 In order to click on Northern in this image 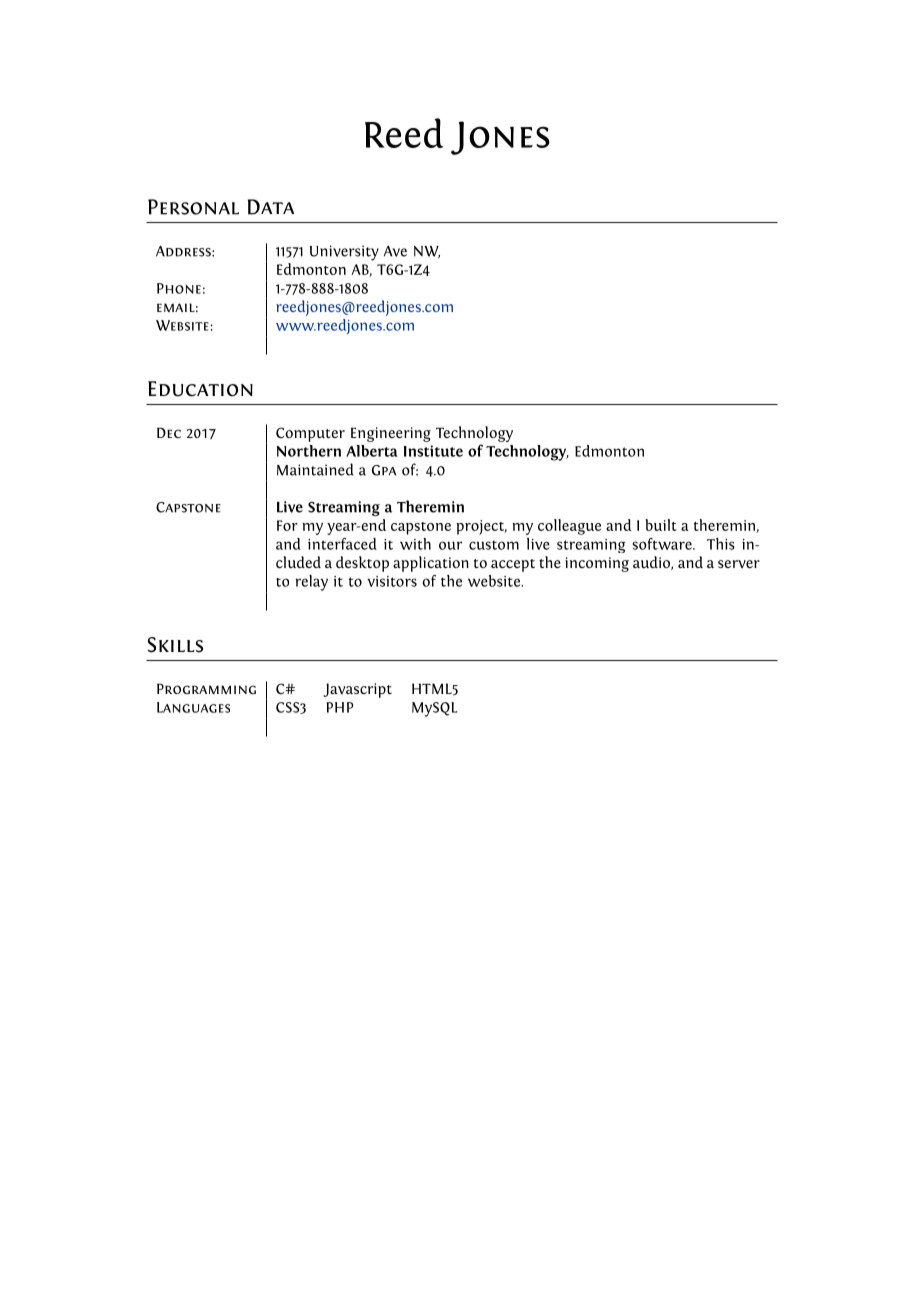, I will do `click(309, 451)`.
